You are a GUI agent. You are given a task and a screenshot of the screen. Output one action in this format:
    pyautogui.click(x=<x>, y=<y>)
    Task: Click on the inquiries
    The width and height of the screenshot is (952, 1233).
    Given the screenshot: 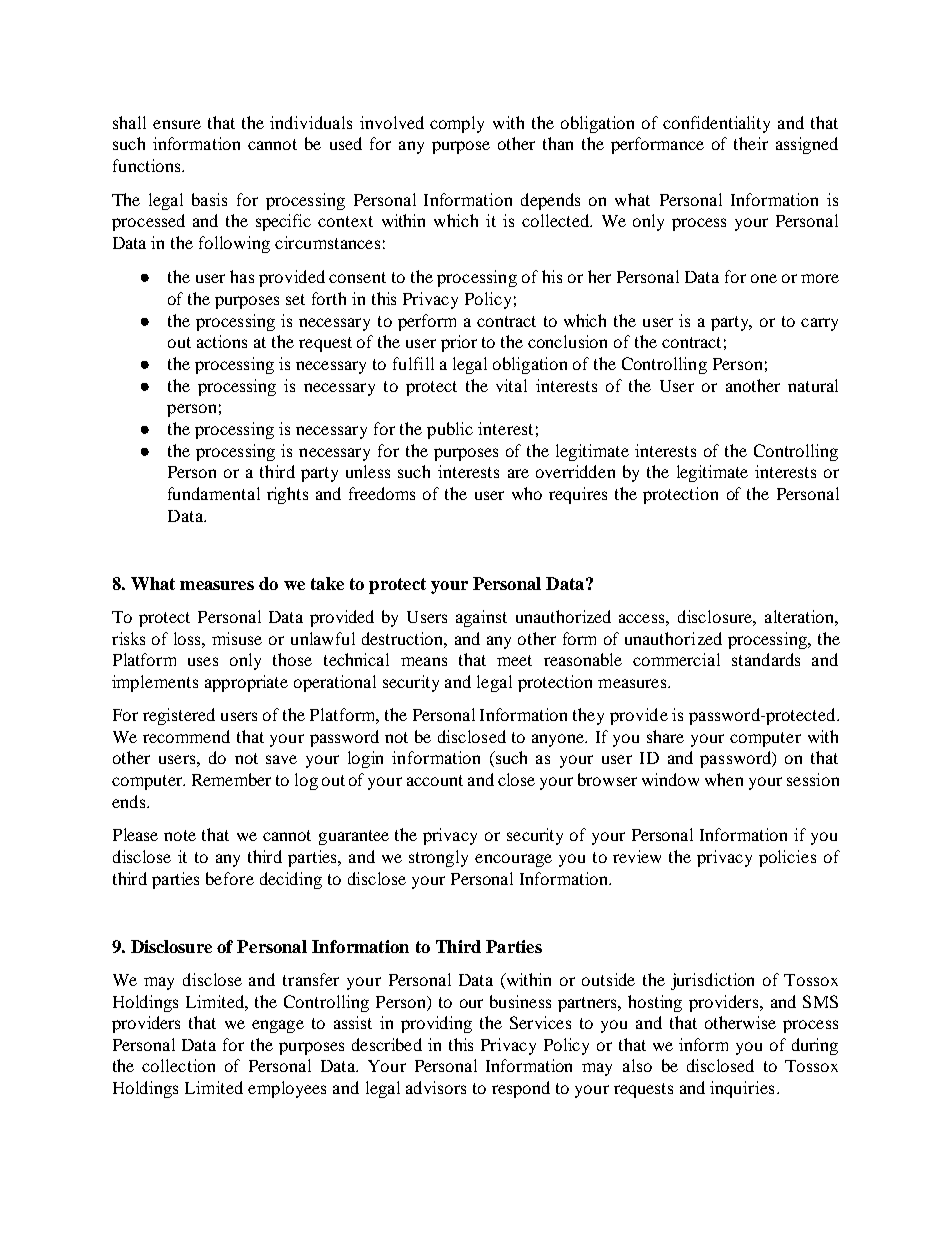 What is the action you would take?
    pyautogui.click(x=742, y=1089)
